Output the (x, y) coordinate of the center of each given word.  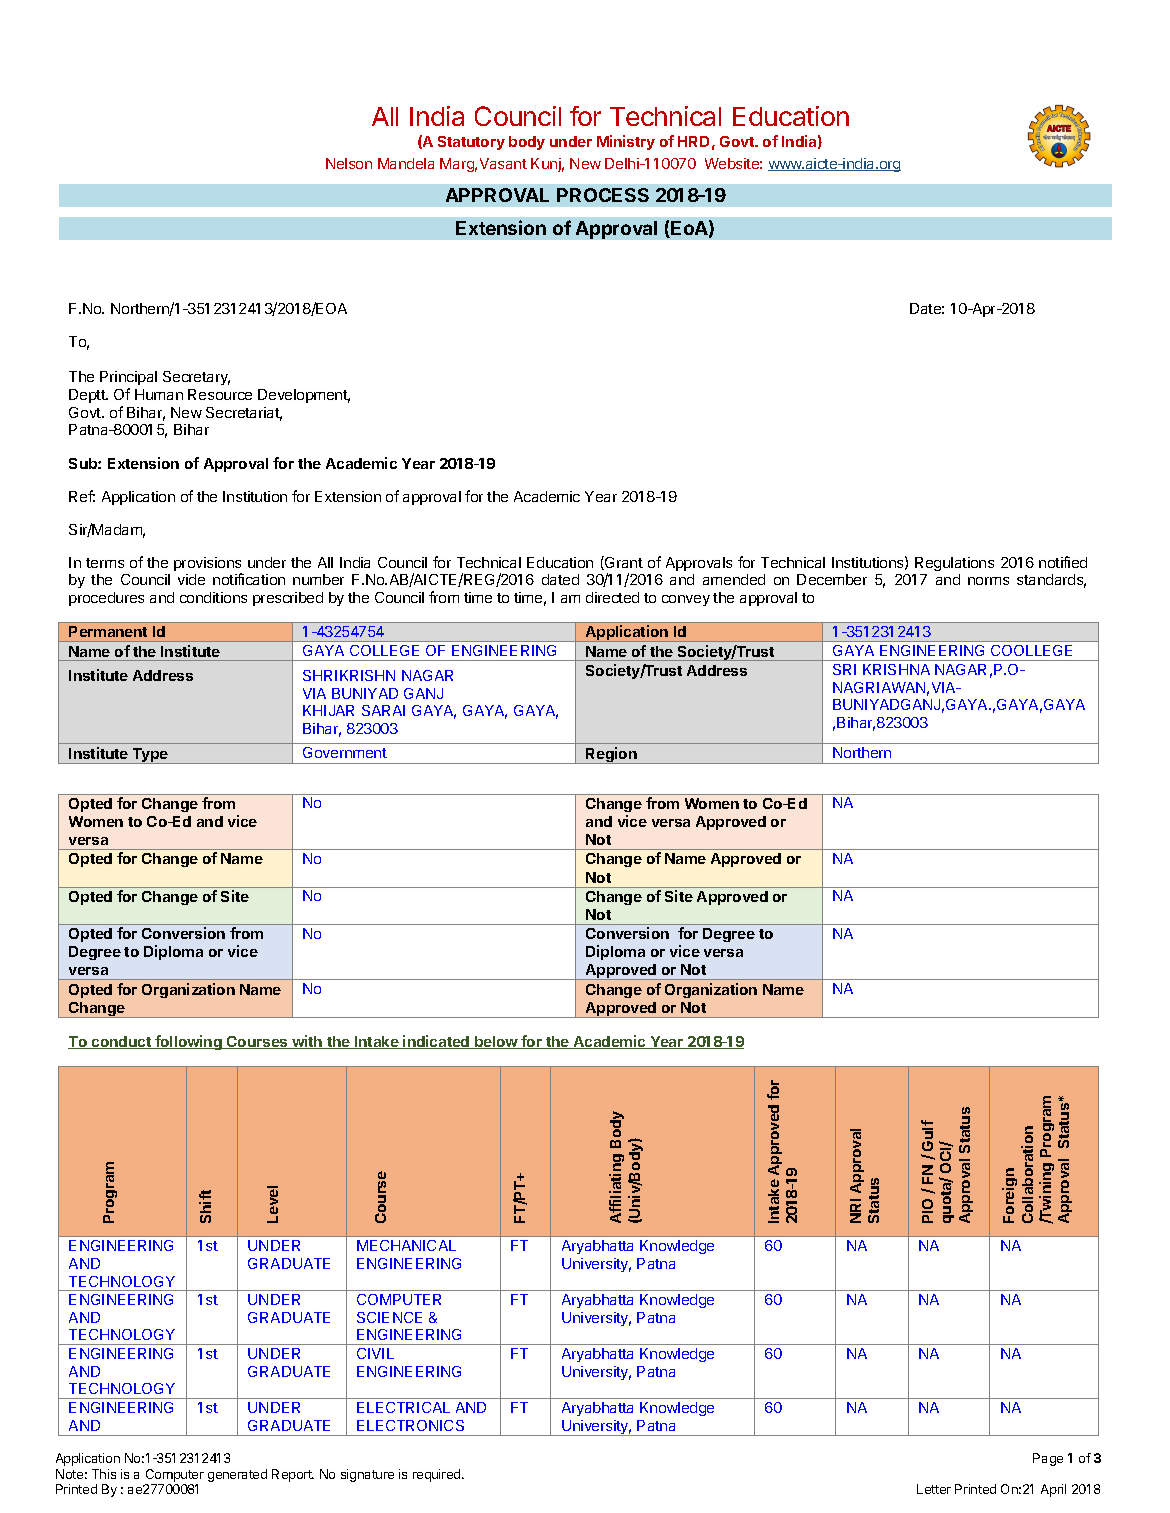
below (496, 1042)
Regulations (954, 564)
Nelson (349, 163)
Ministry (626, 142)
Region (611, 755)
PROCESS (603, 195)
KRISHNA (896, 669)
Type (150, 756)
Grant (623, 563)
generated (237, 1475)
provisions (208, 565)
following (188, 1042)
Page (1048, 1459)
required (438, 1475)
